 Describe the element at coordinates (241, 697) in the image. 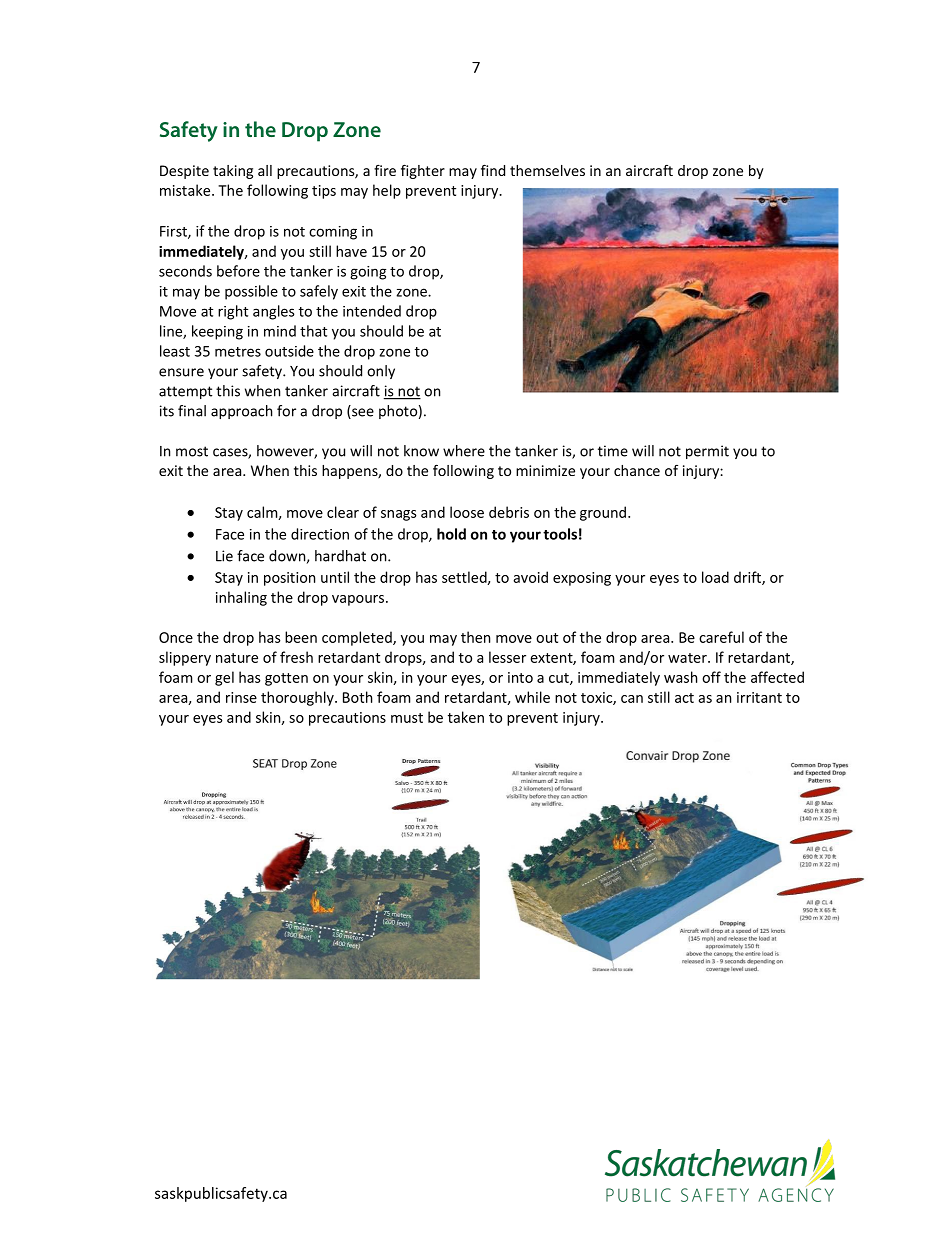

I see `rinse` at that location.
